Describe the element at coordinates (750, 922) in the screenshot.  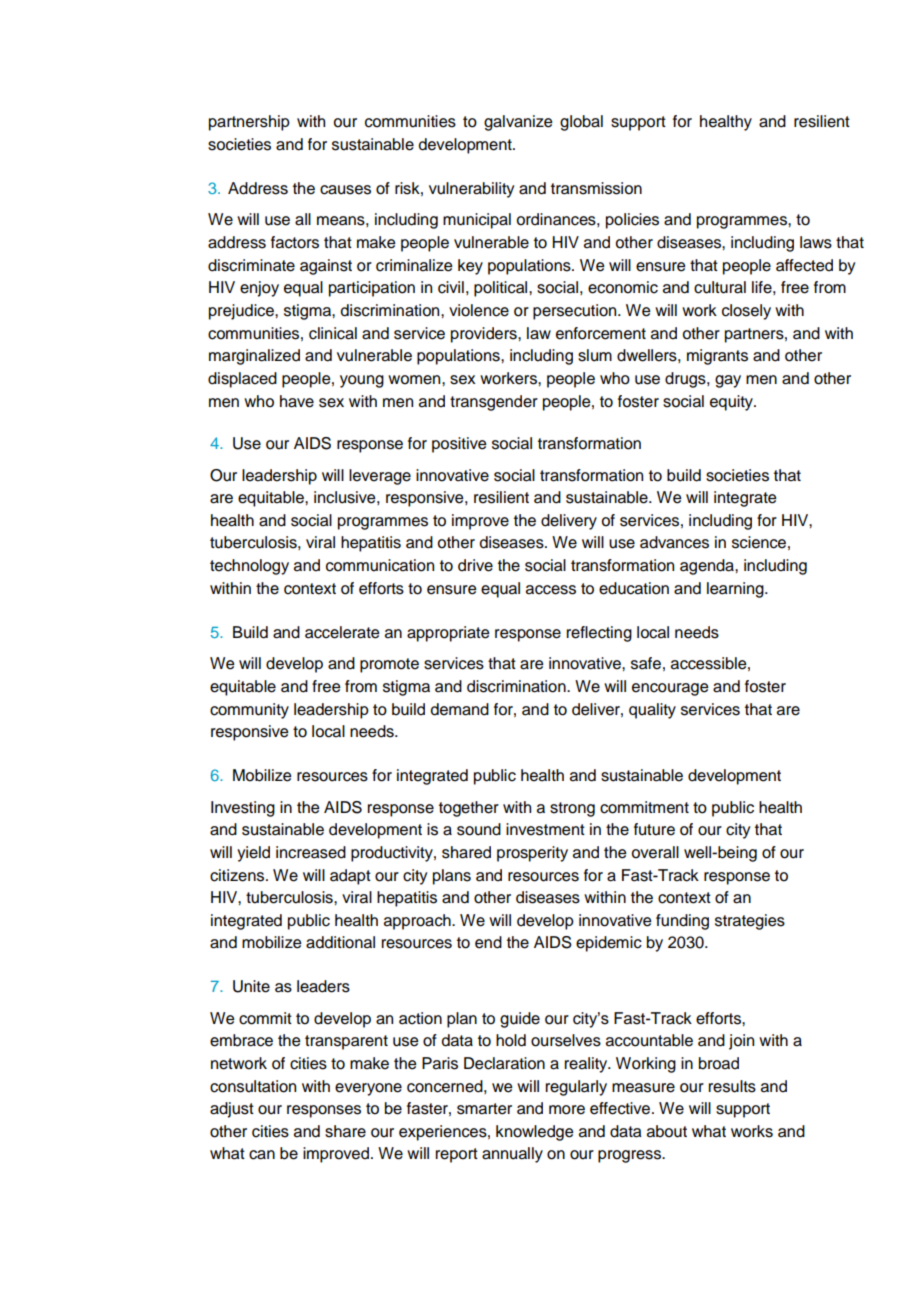
I see `strategies` at that location.
